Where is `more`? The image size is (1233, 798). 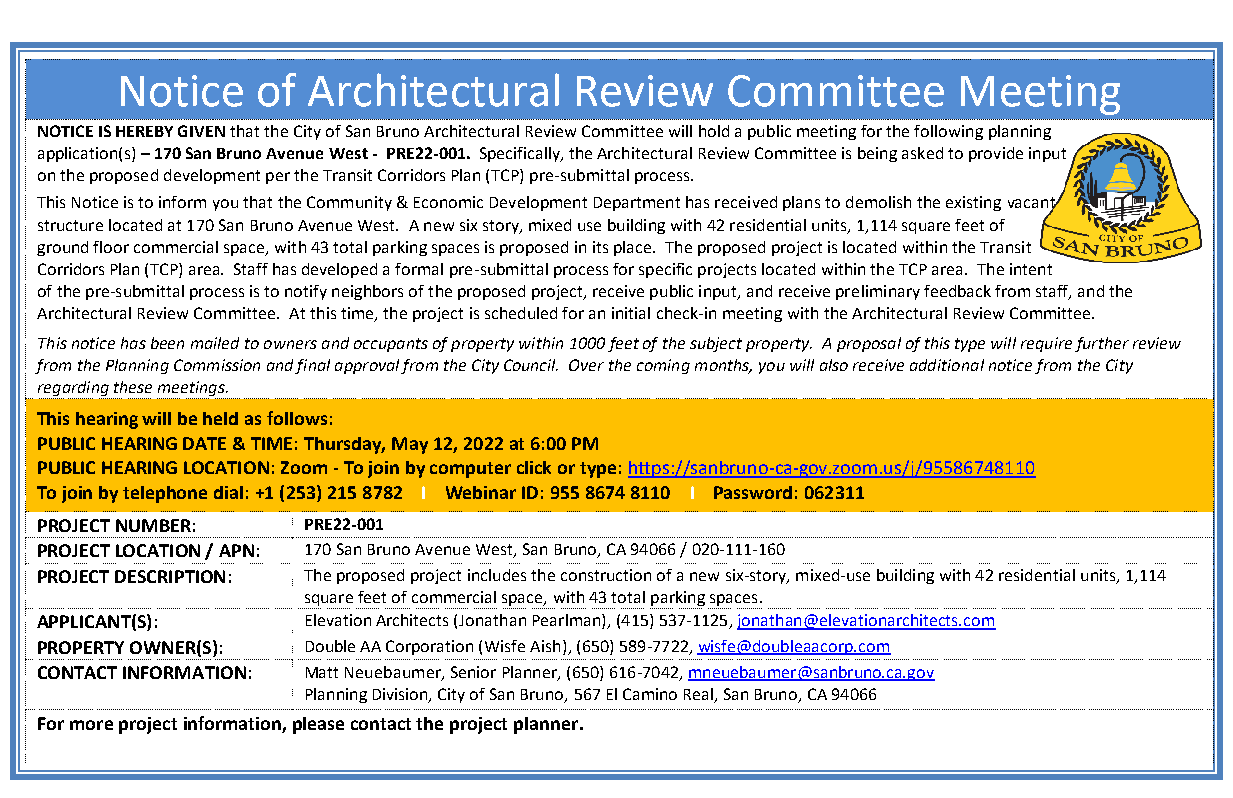 more is located at coordinates (91, 725).
